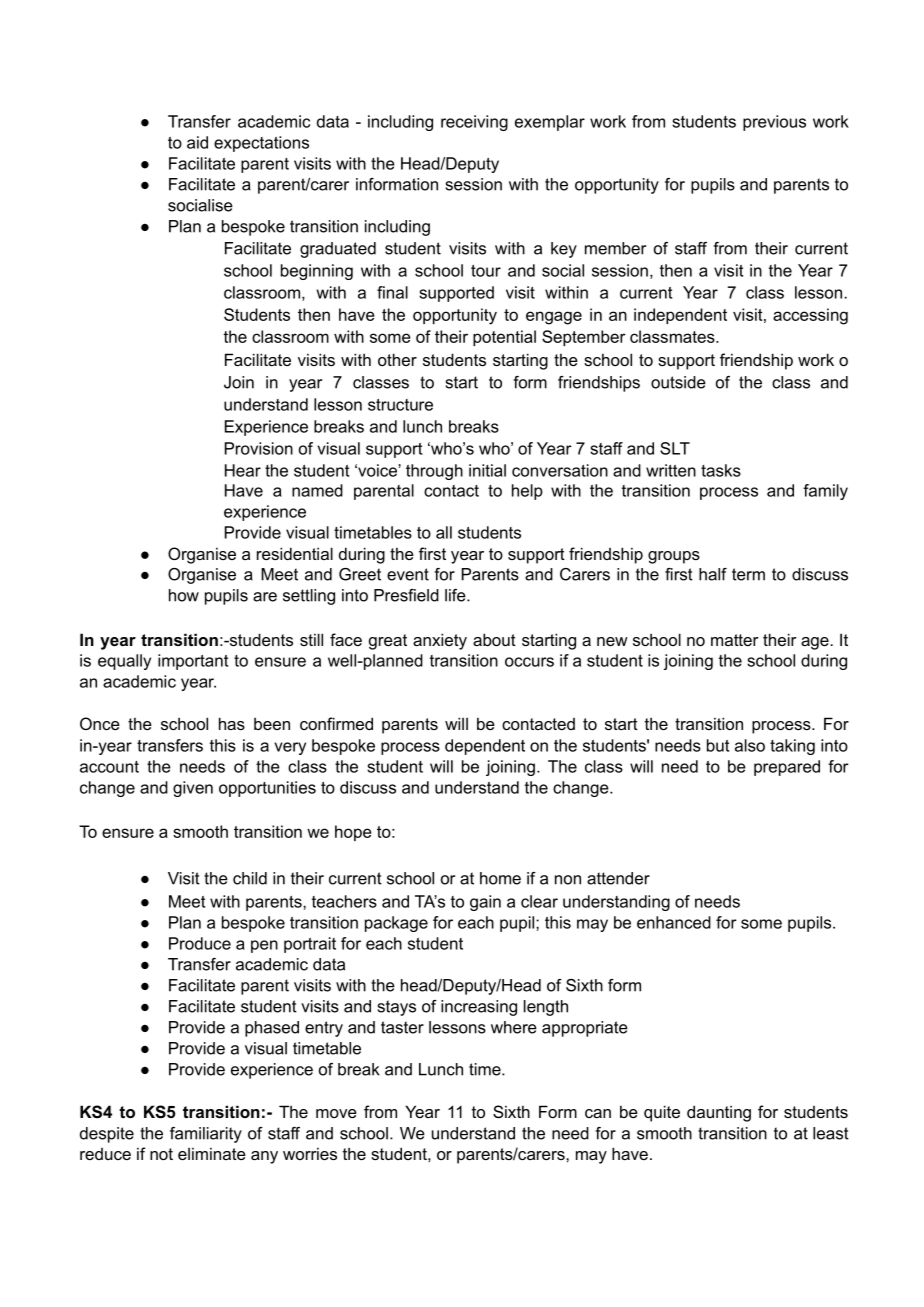  Describe the element at coordinates (200, 943) in the page. I see `Produce` at that location.
